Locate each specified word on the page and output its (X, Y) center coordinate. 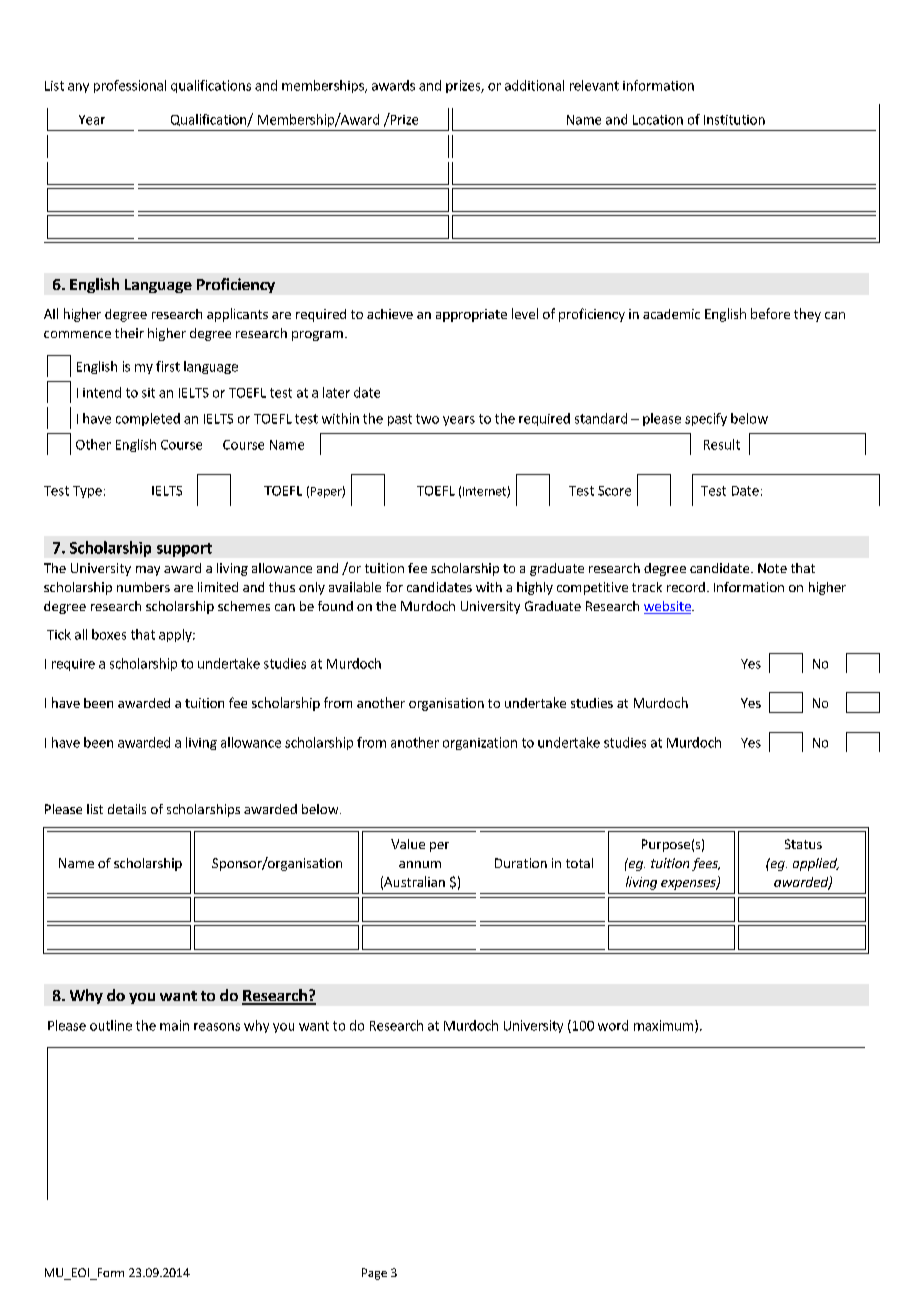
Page (374, 1274)
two (427, 419)
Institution (734, 120)
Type (87, 492)
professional (130, 86)
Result (722, 444)
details (127, 809)
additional (534, 85)
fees (706, 864)
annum (420, 864)
